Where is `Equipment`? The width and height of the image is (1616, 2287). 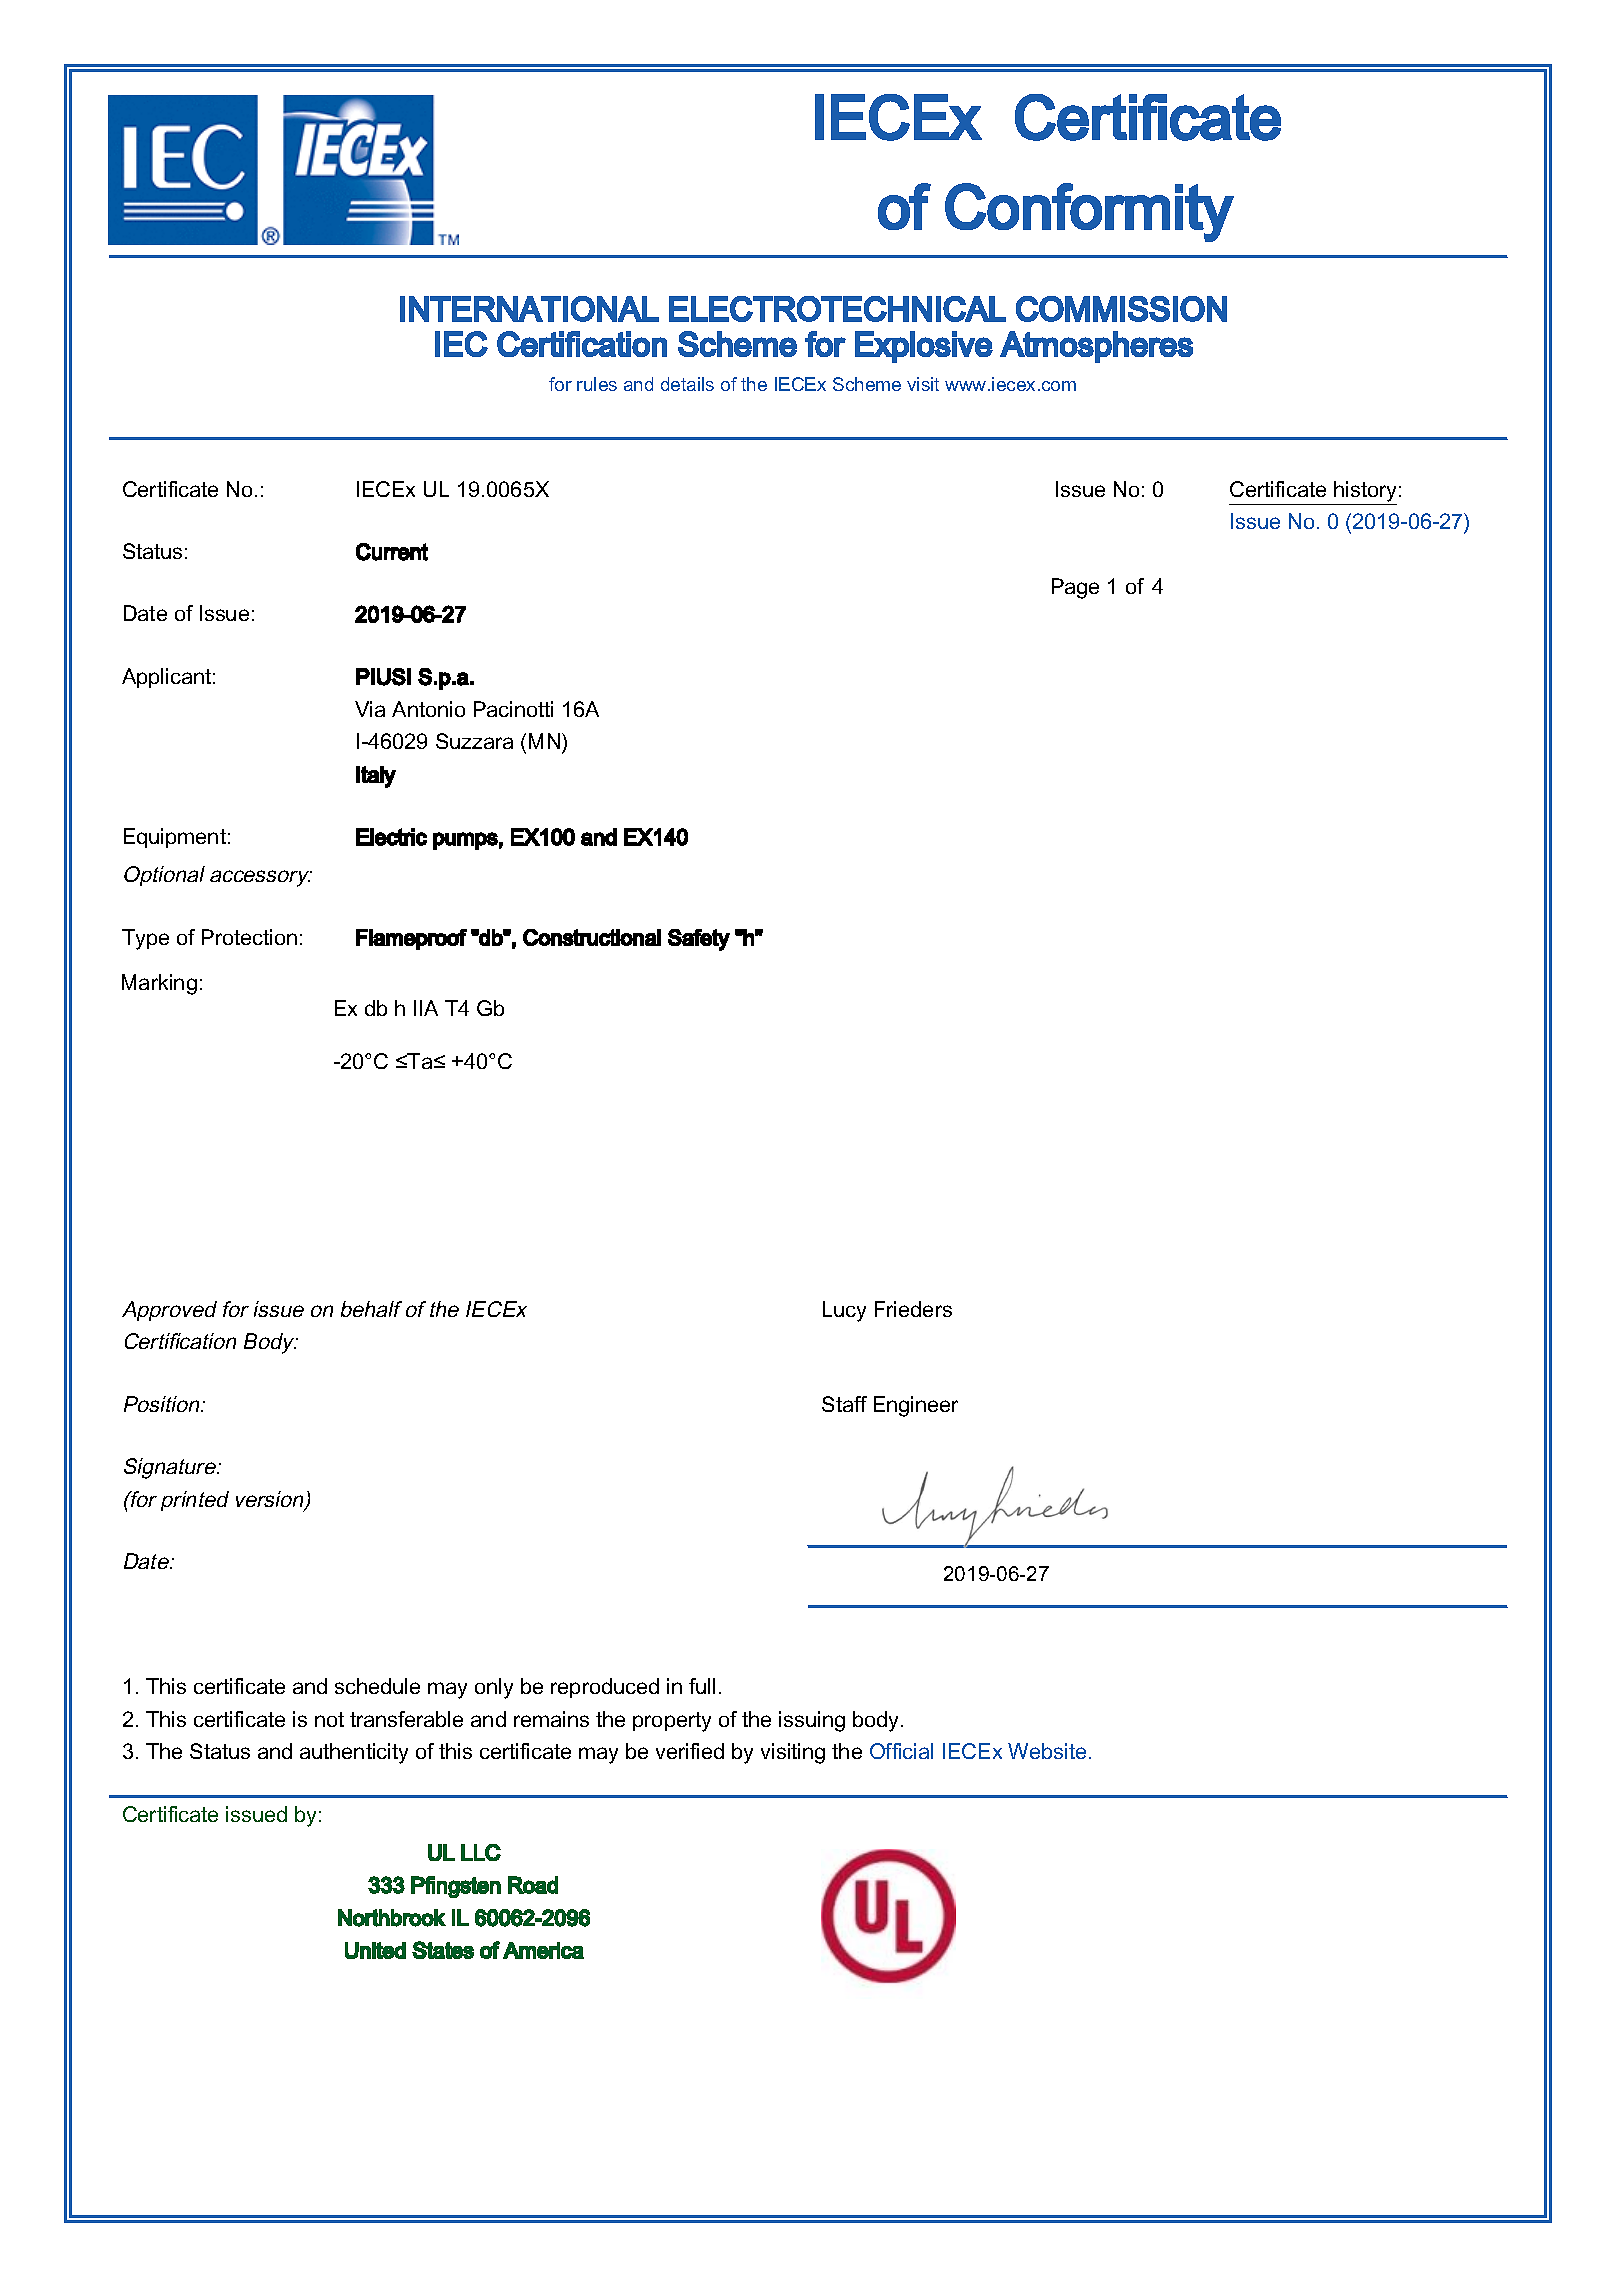
Equipment is located at coordinates (175, 838).
